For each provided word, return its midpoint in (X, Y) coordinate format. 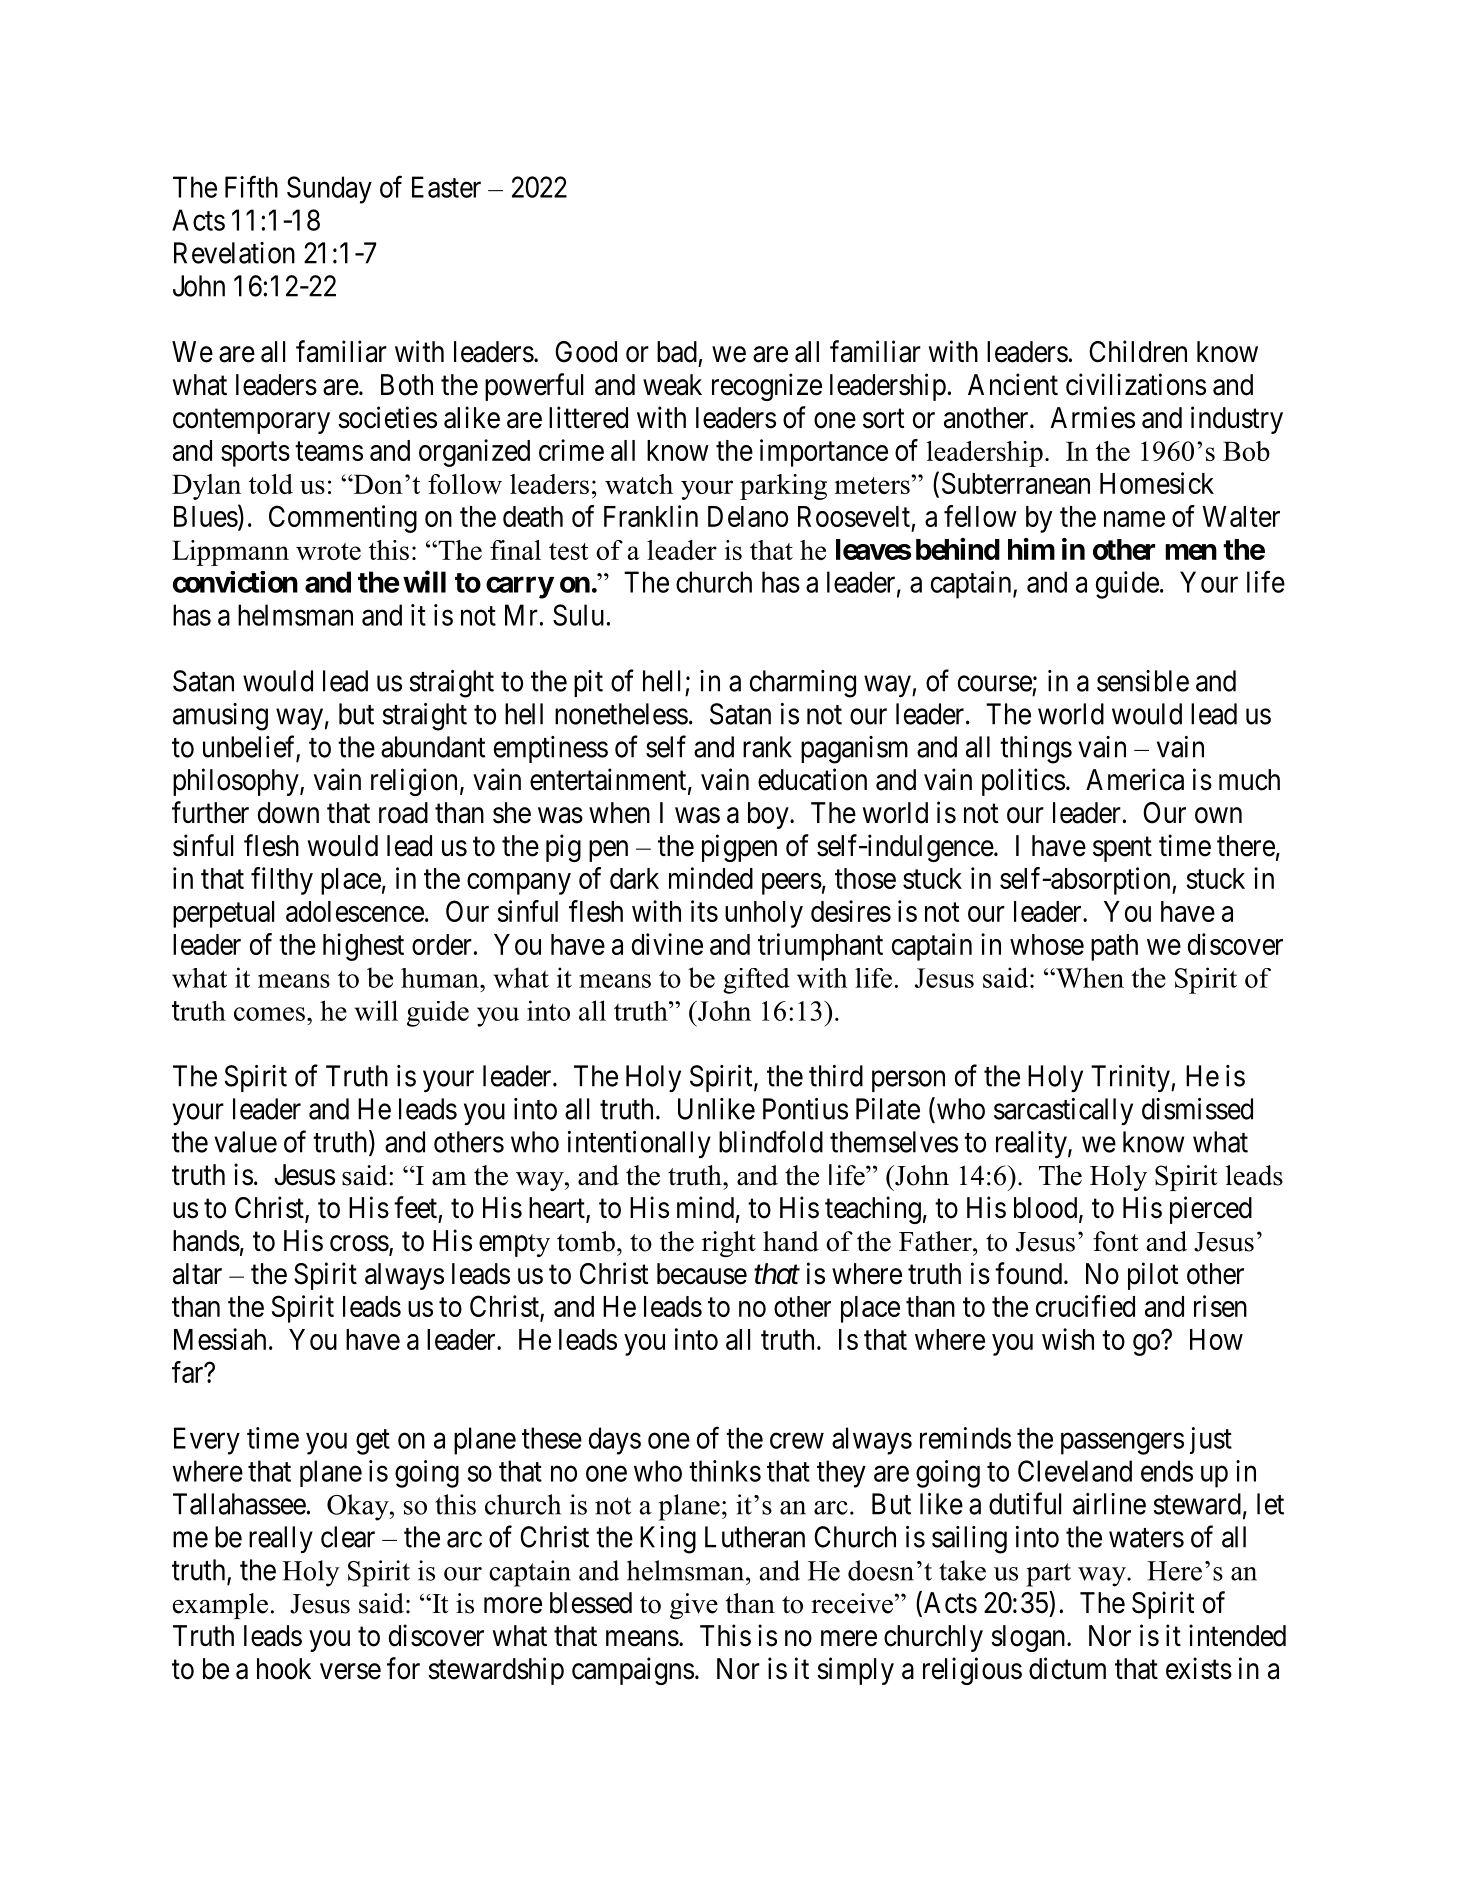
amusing (220, 717)
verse (350, 1671)
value (245, 1142)
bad (677, 352)
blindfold (771, 1141)
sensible (1143, 681)
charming (803, 684)
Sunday (329, 190)
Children (1138, 351)
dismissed (1197, 1109)
